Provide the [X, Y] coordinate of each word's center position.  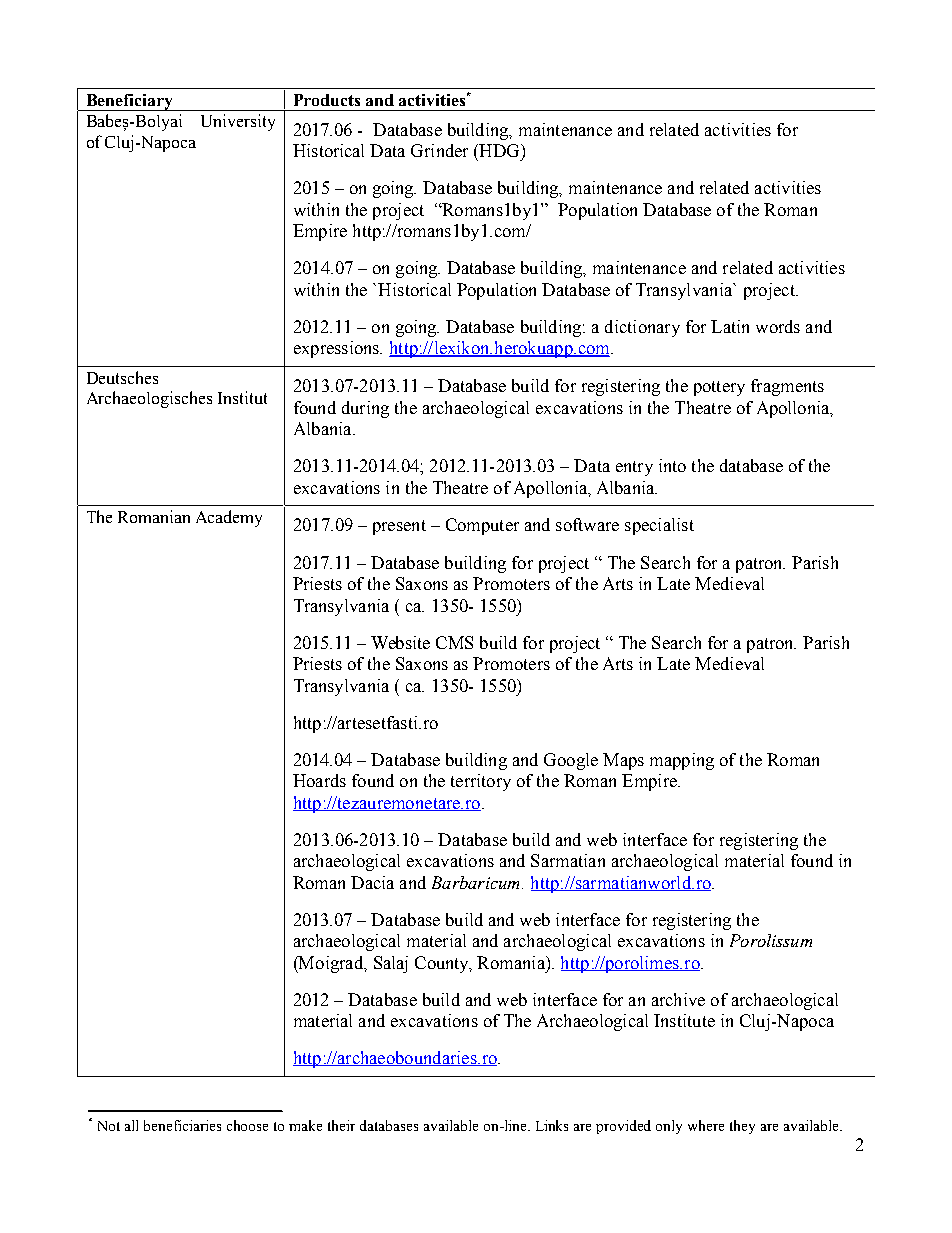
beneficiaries [182, 1125]
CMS [454, 642]
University [238, 122]
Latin [730, 326]
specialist [659, 526]
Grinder [439, 150]
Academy [229, 518]
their [341, 1125]
